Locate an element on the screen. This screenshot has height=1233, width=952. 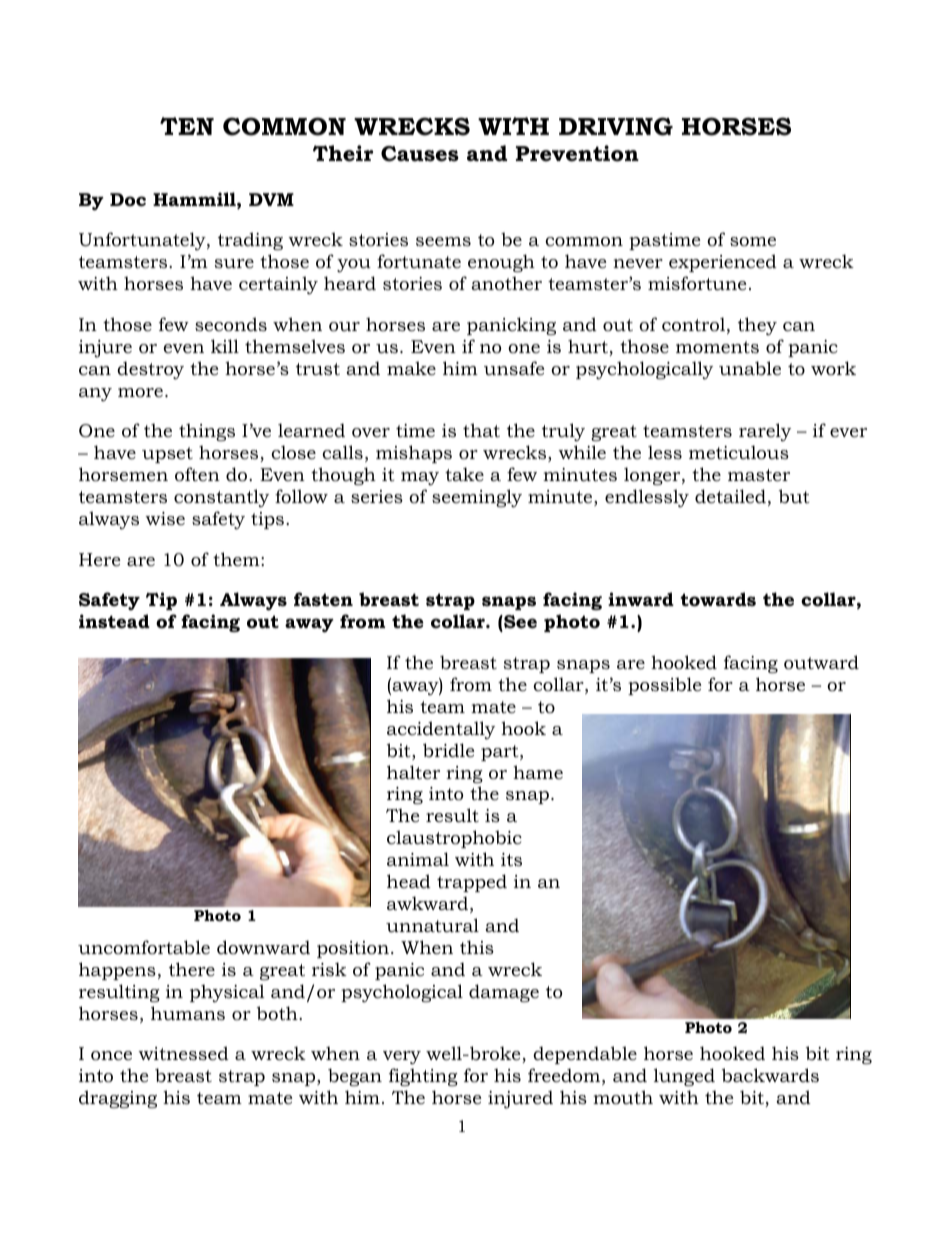
Doc is located at coordinates (128, 199).
